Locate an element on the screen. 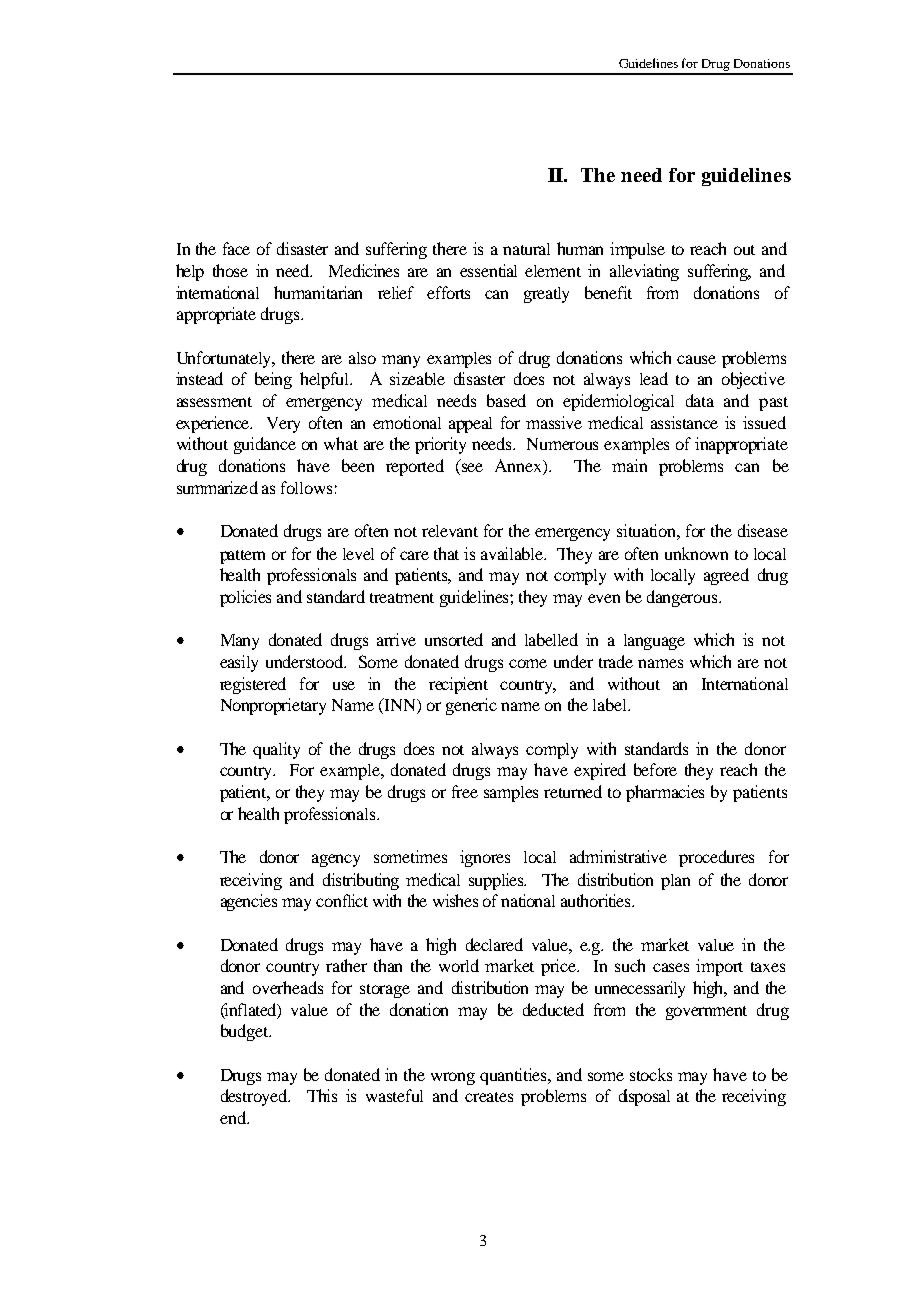  alleviating is located at coordinates (644, 272).
